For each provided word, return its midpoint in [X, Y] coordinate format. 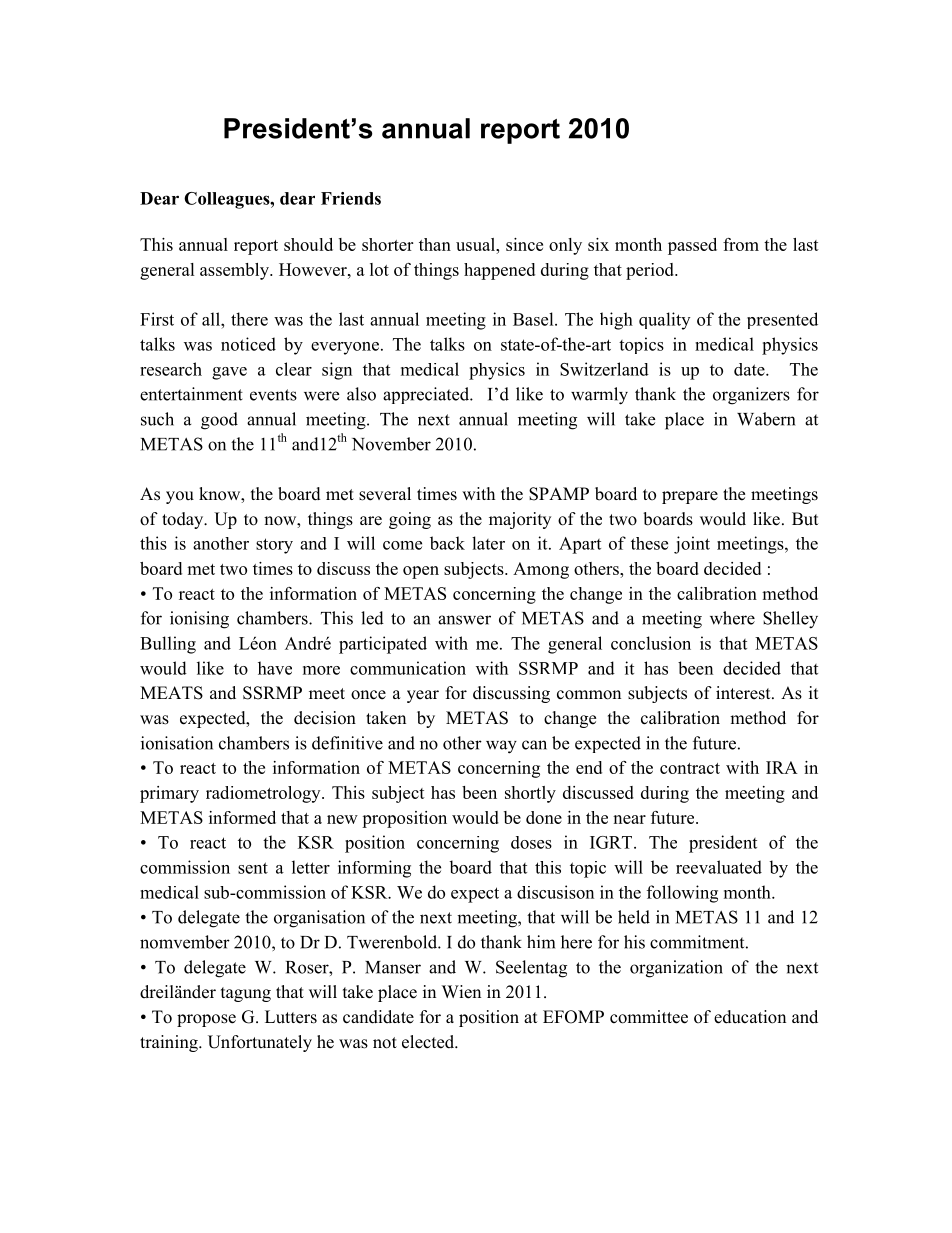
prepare [690, 497]
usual [477, 244]
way [501, 747]
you [180, 497]
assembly [235, 271]
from [741, 244]
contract [690, 768]
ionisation [177, 743]
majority [520, 520]
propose [206, 1020]
